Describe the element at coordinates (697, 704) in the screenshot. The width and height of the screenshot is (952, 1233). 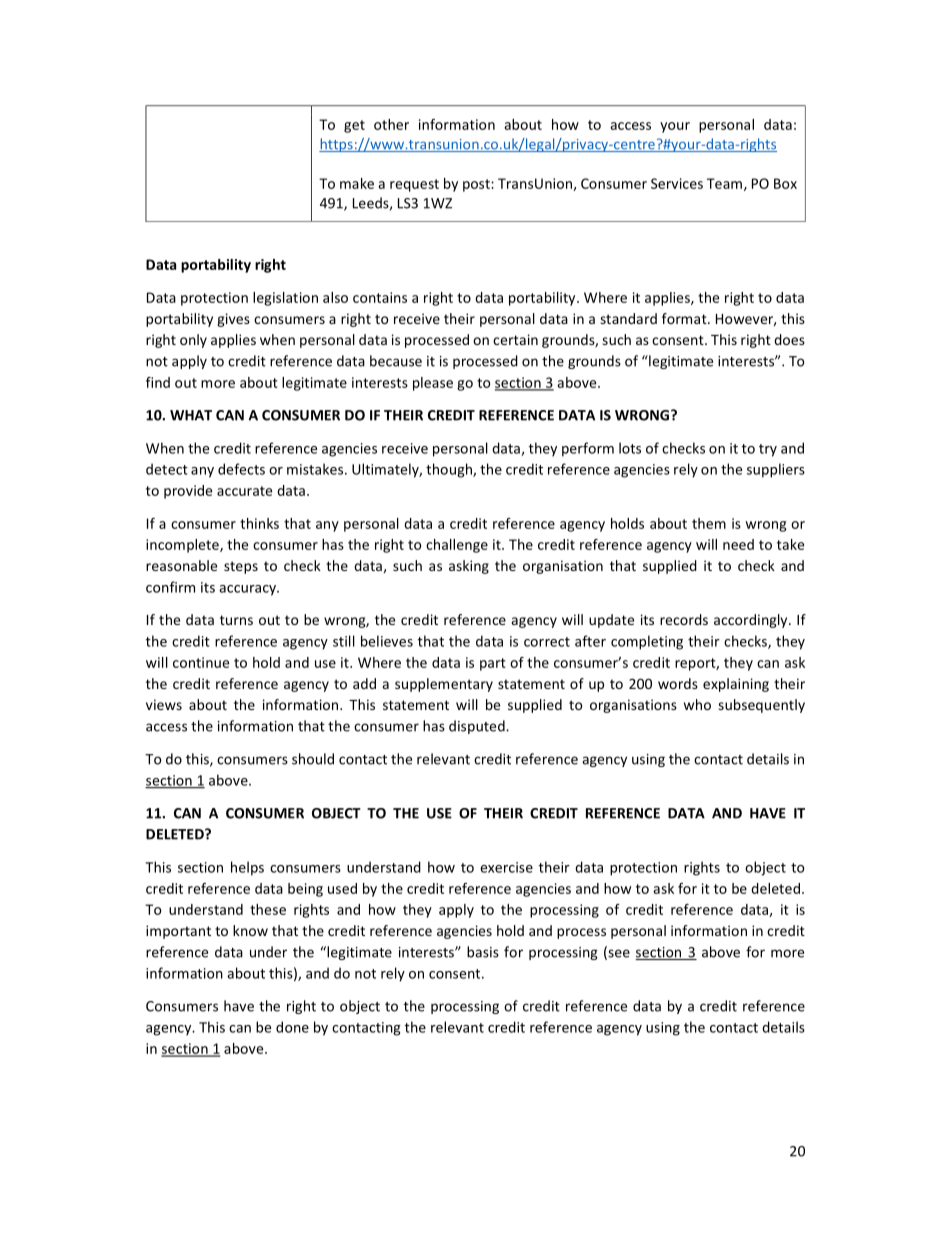
I see `who` at that location.
